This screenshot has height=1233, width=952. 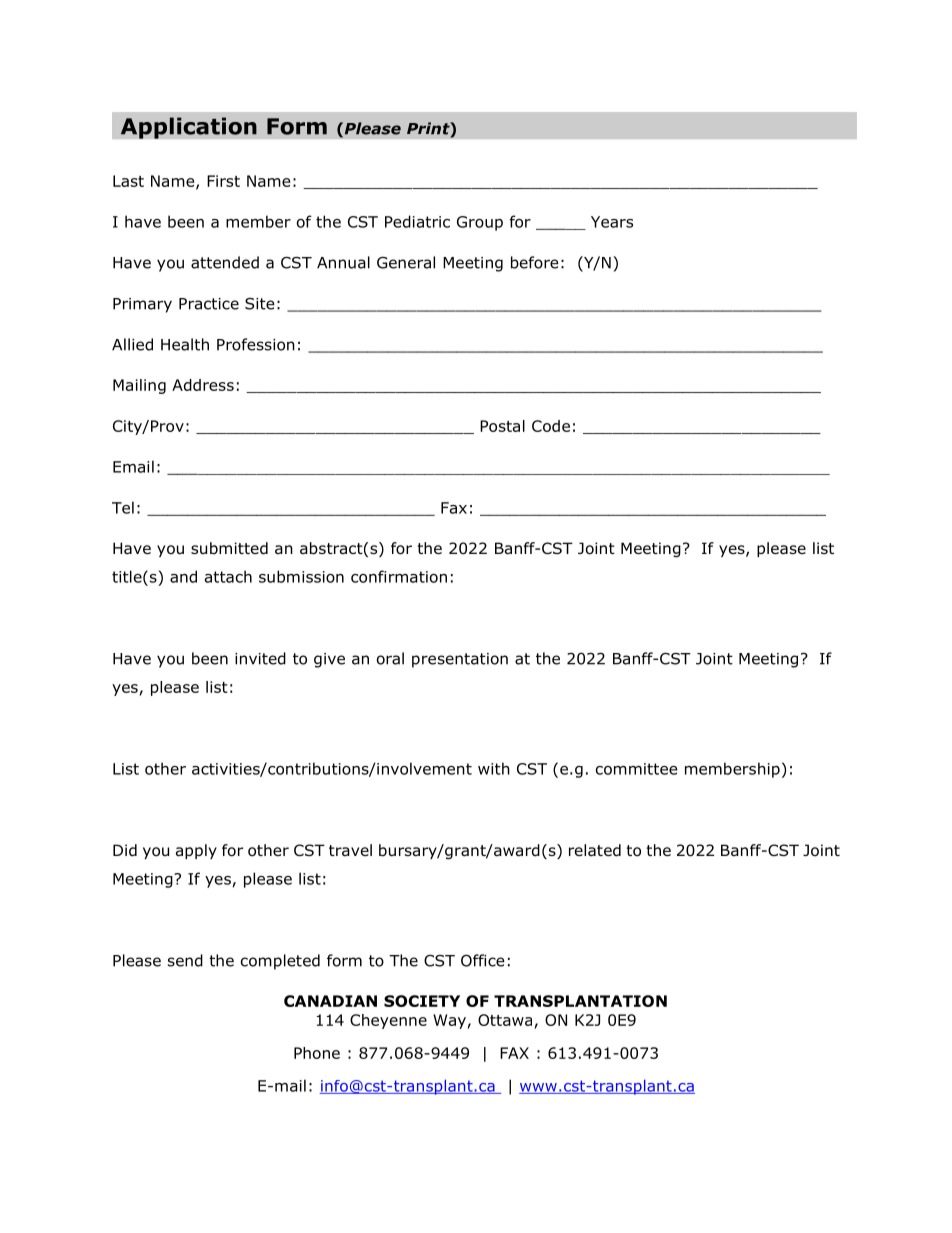 I want to click on Code, so click(x=551, y=426).
